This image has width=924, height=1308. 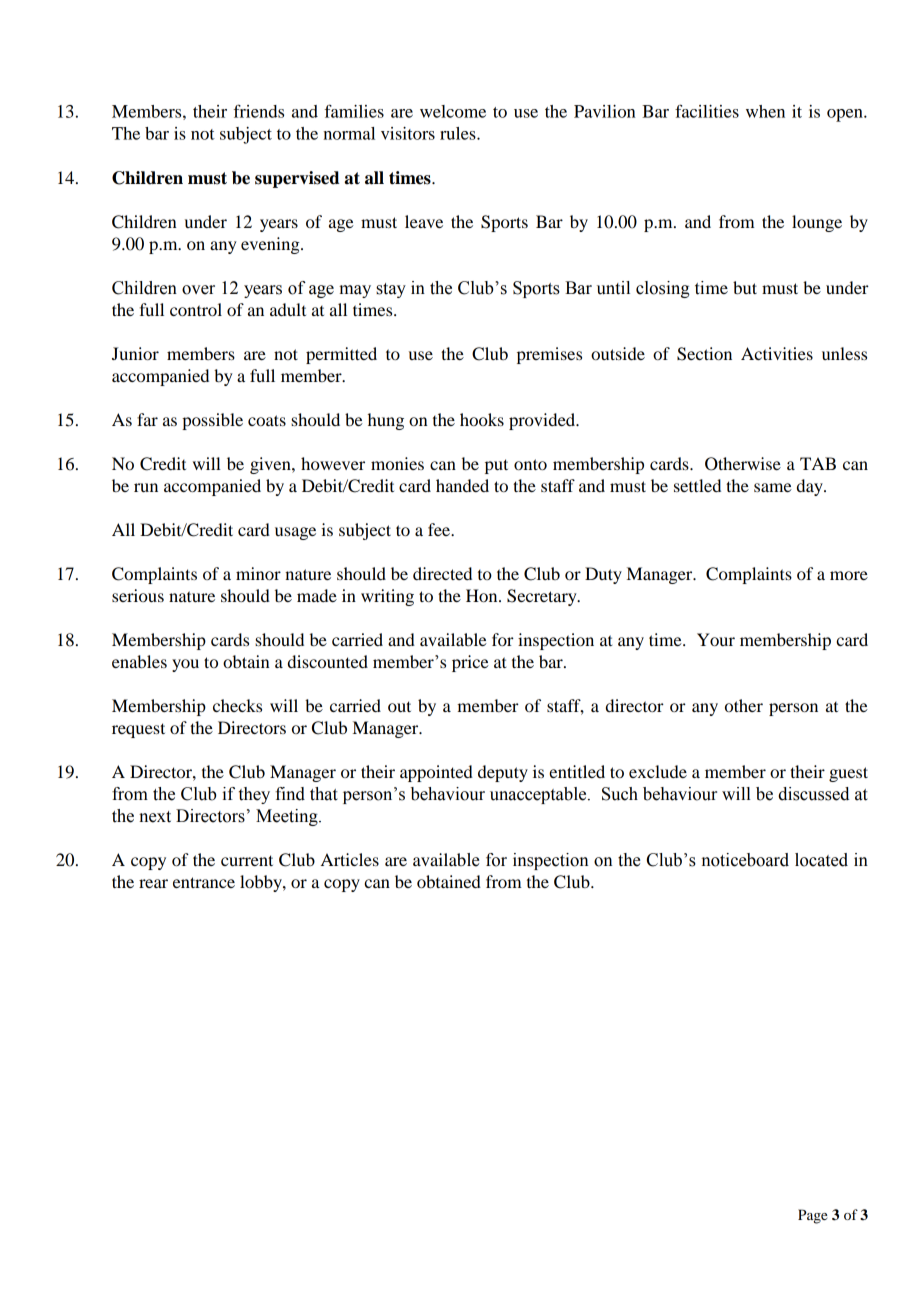 What do you see at coordinates (459, 133) in the image?
I see `rules` at bounding box center [459, 133].
